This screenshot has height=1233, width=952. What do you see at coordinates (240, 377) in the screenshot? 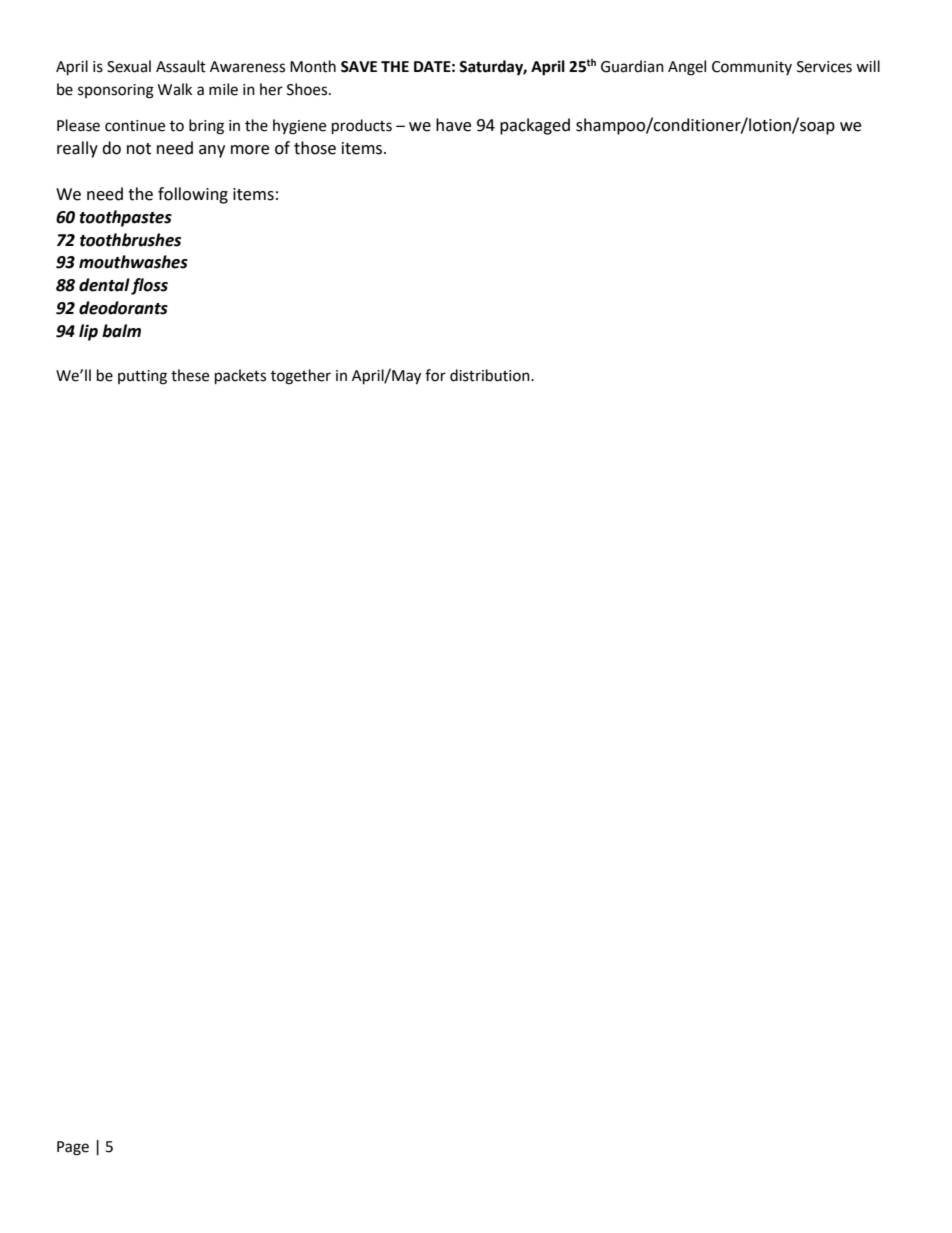
I see `packets` at bounding box center [240, 377].
